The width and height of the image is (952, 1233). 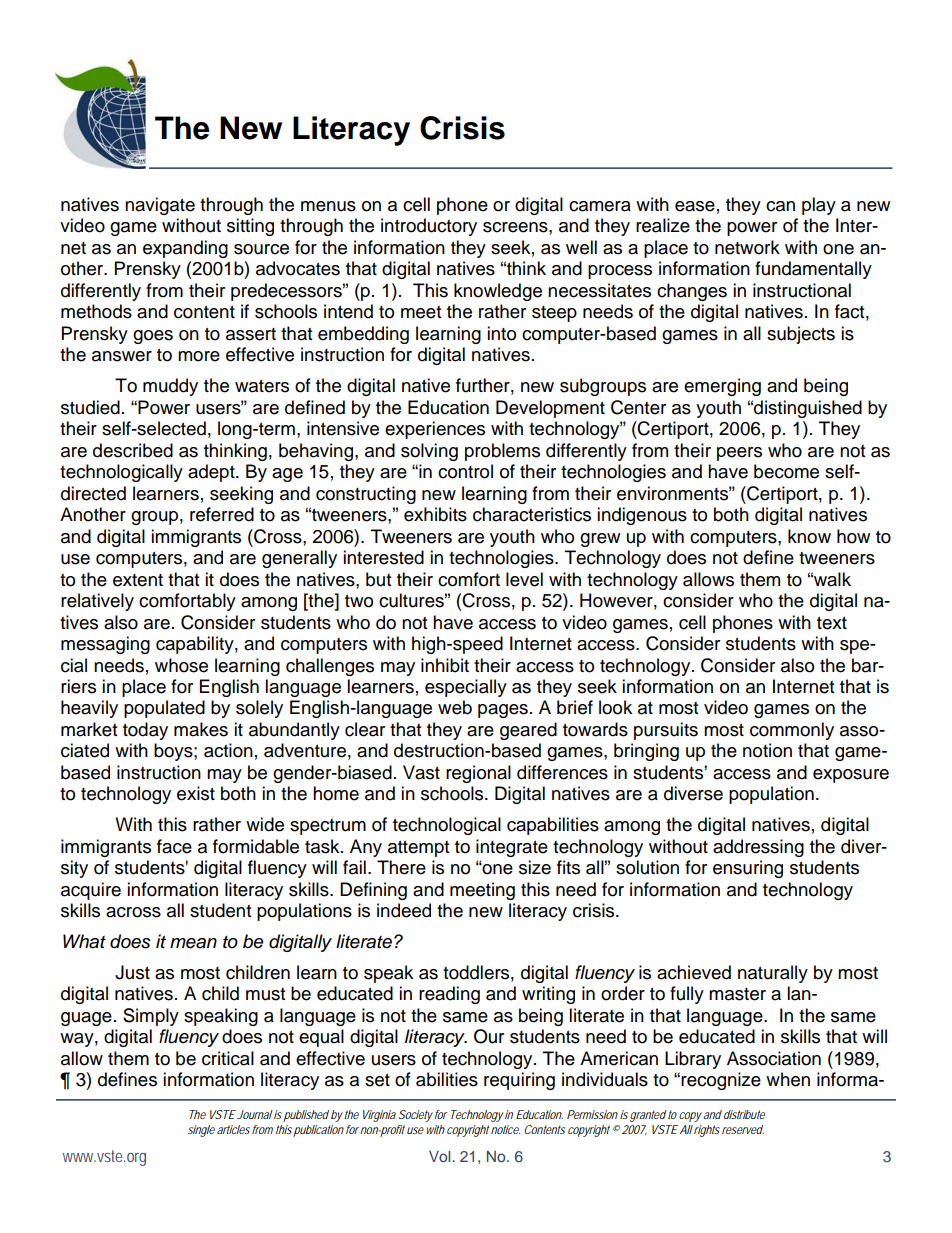 I want to click on whose, so click(x=181, y=665).
